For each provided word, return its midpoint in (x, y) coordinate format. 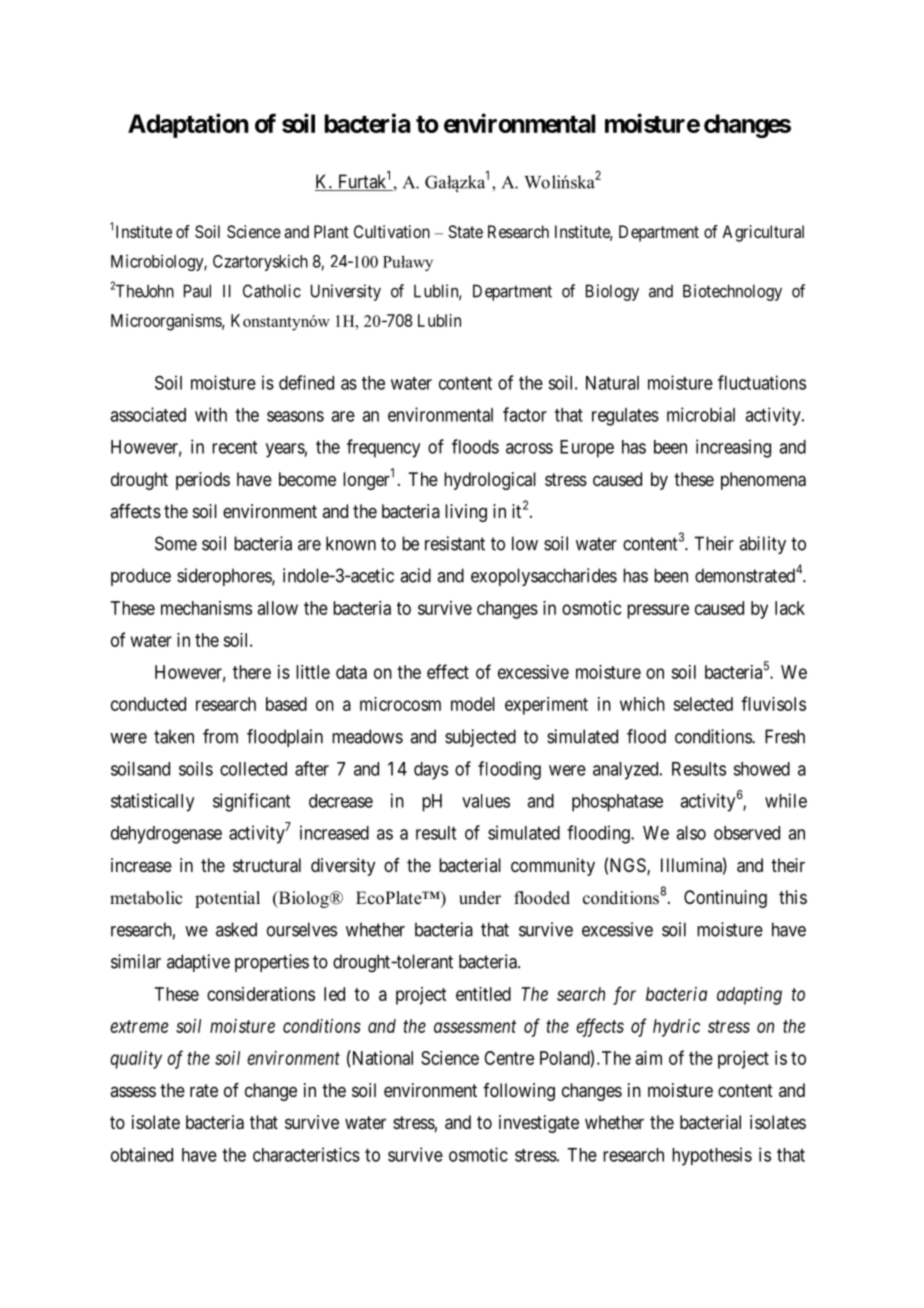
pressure (658, 611)
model (473, 704)
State (465, 231)
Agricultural (763, 233)
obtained (142, 1154)
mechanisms (206, 608)
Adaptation (188, 125)
